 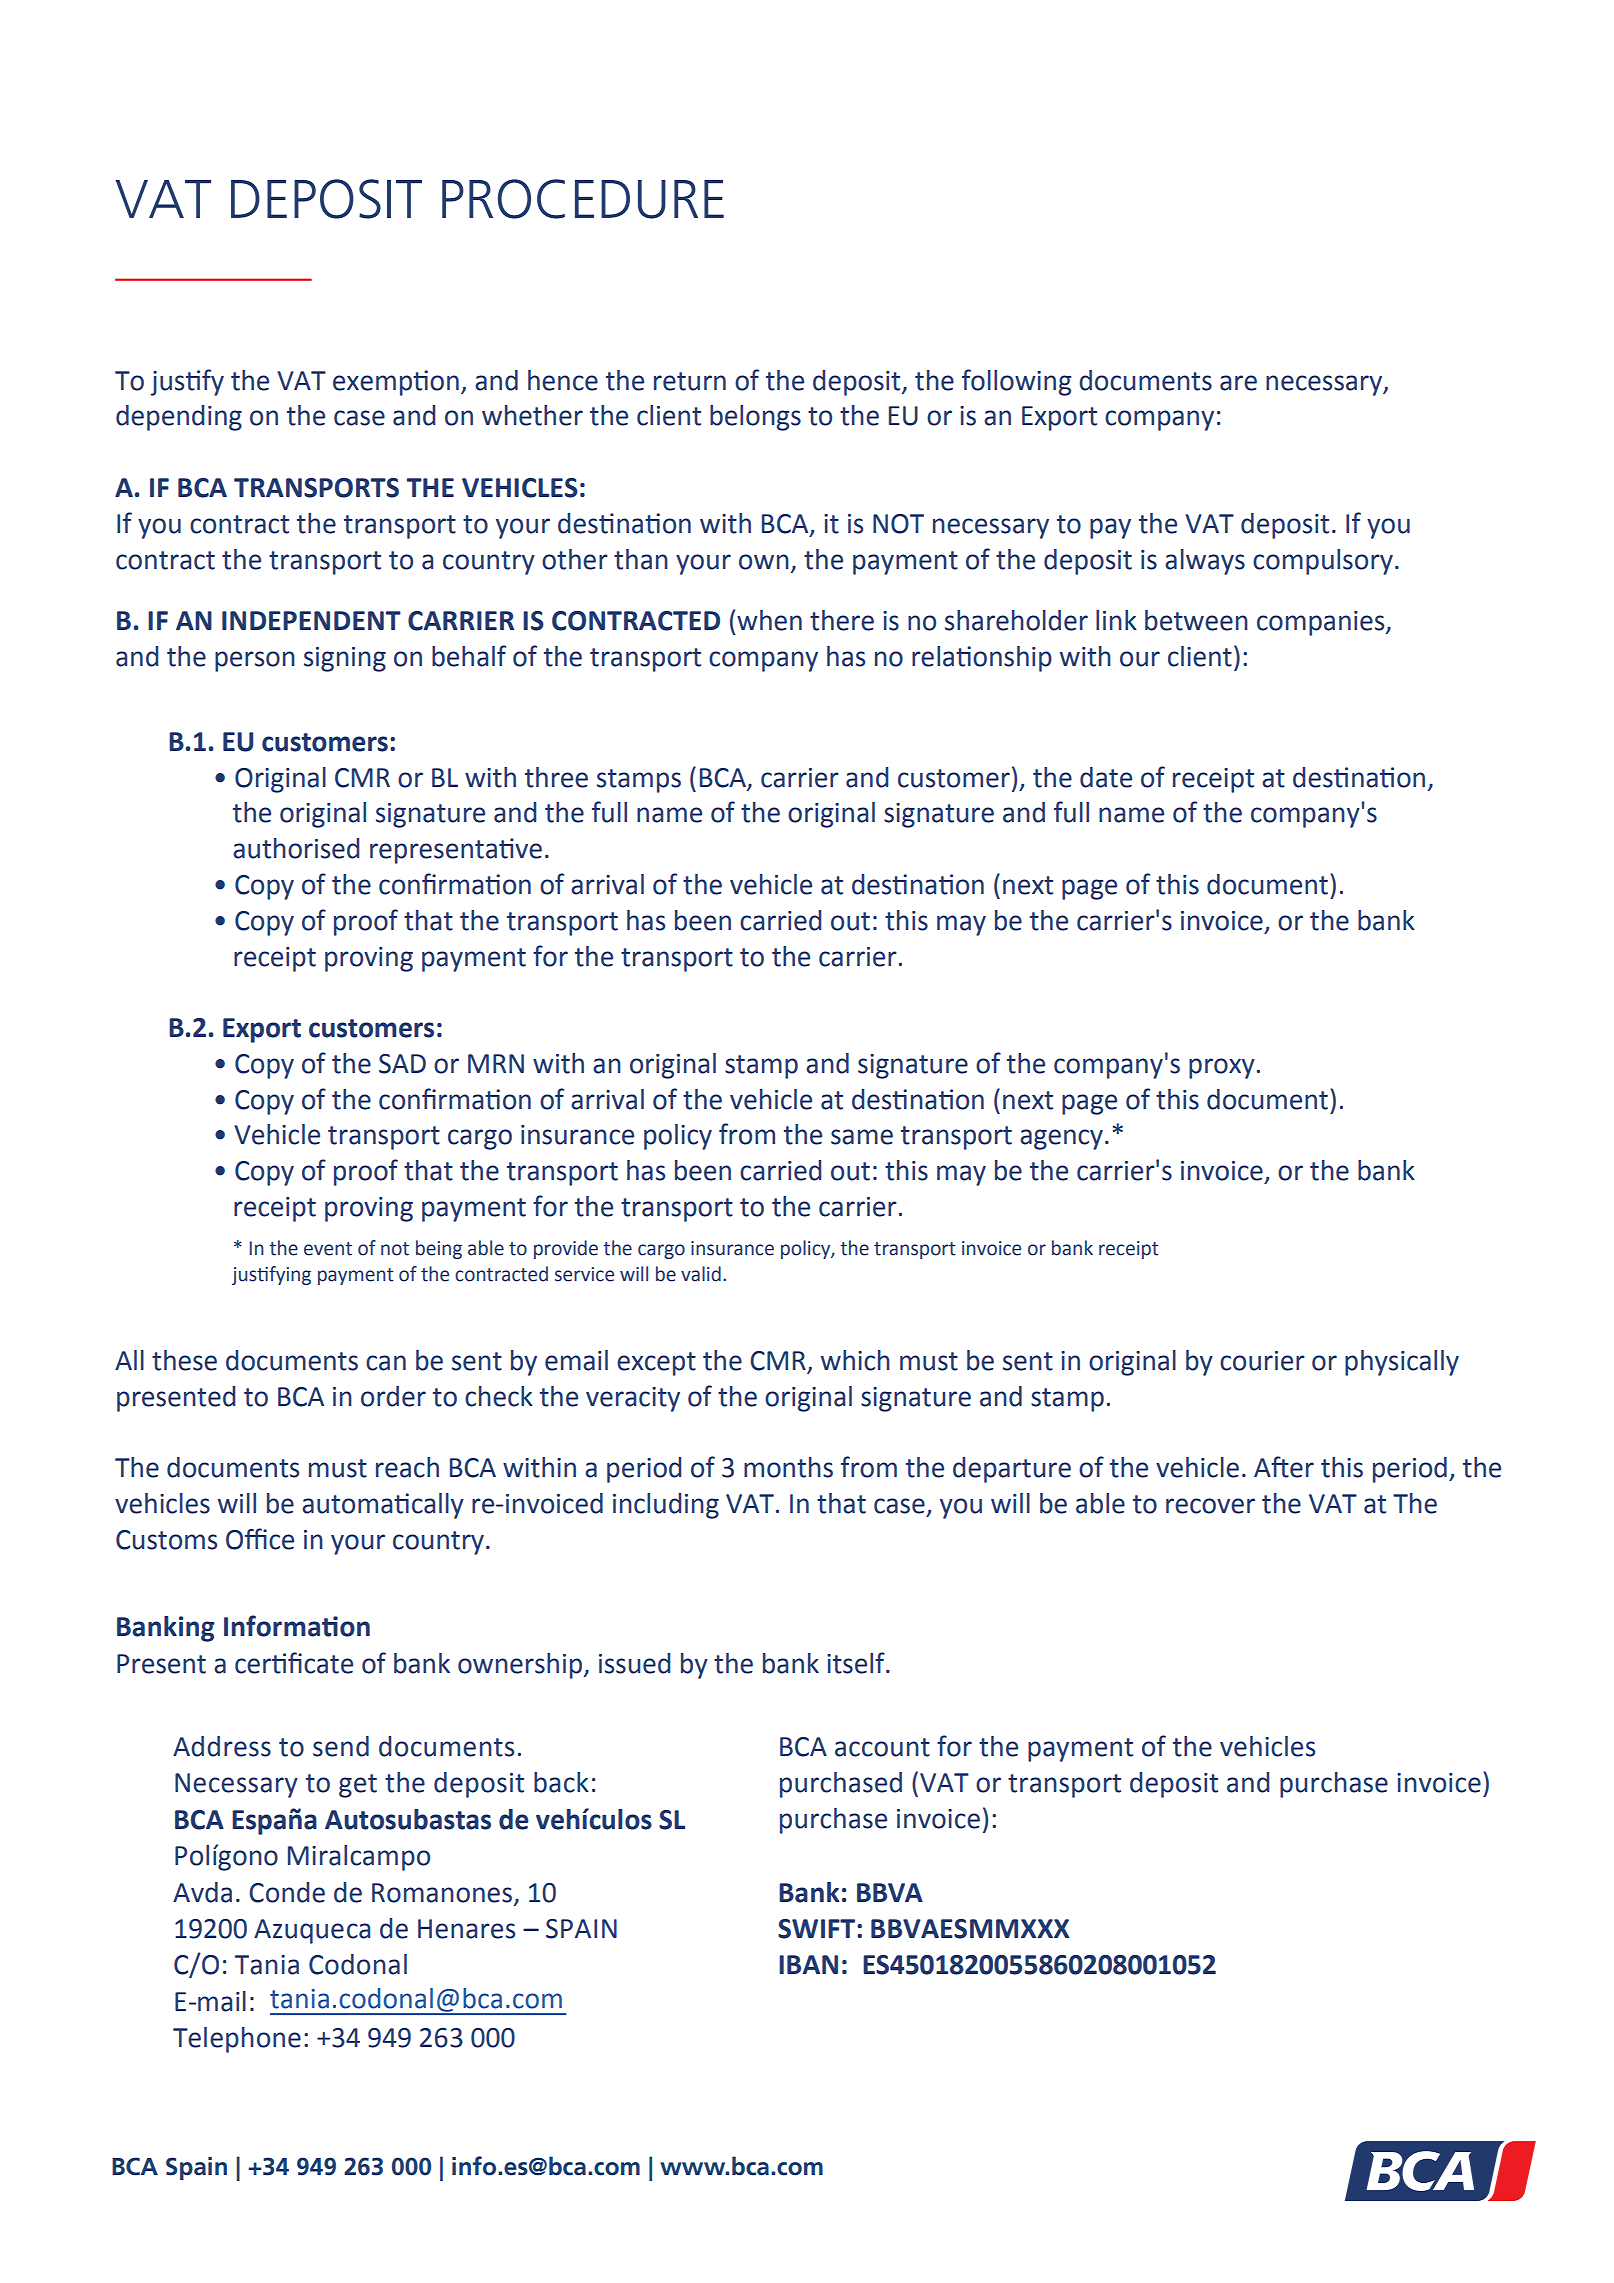 I want to click on IBAN, so click(x=808, y=1964).
